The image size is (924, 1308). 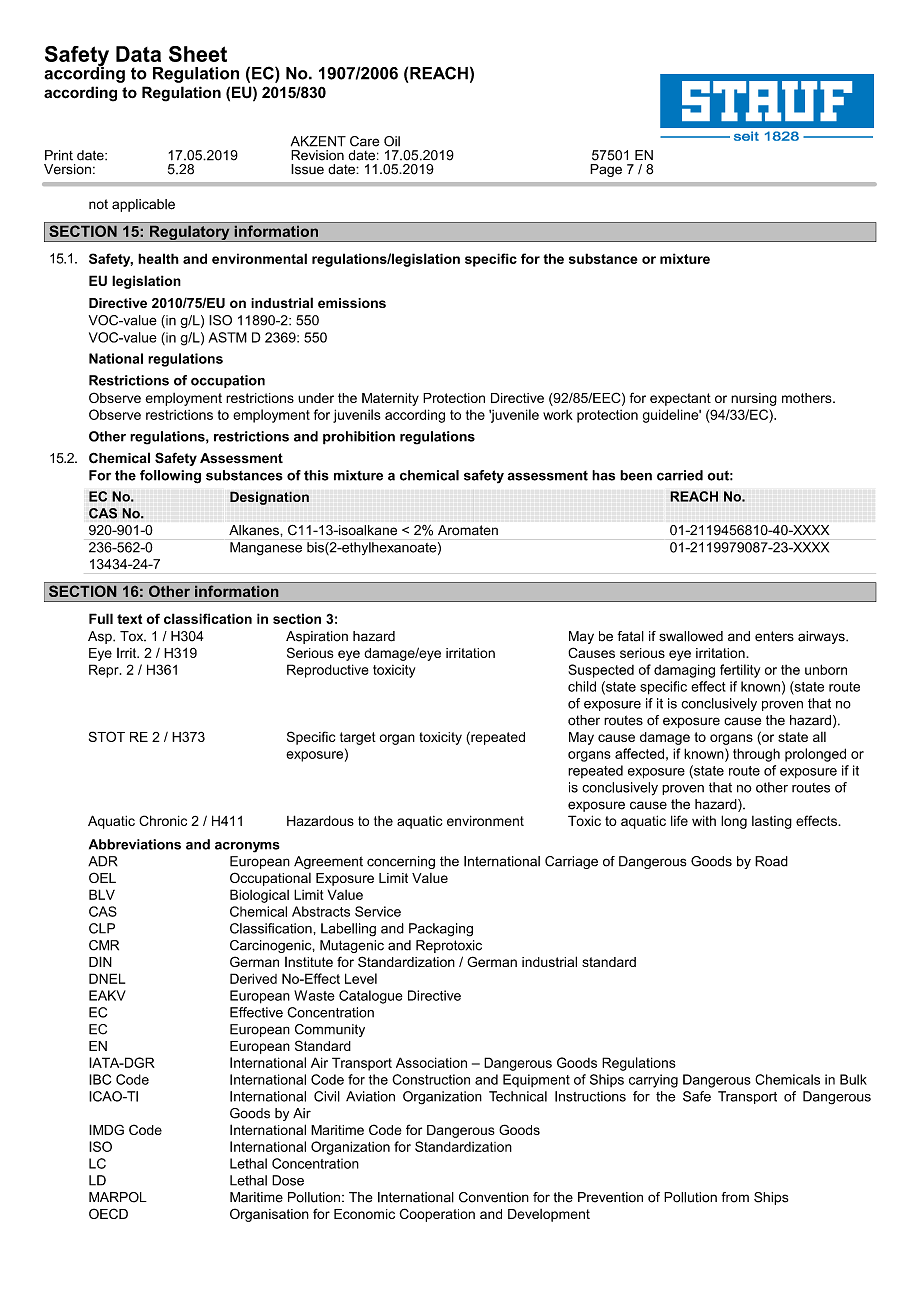 What do you see at coordinates (494, 1197) in the page?
I see `Convention` at bounding box center [494, 1197].
